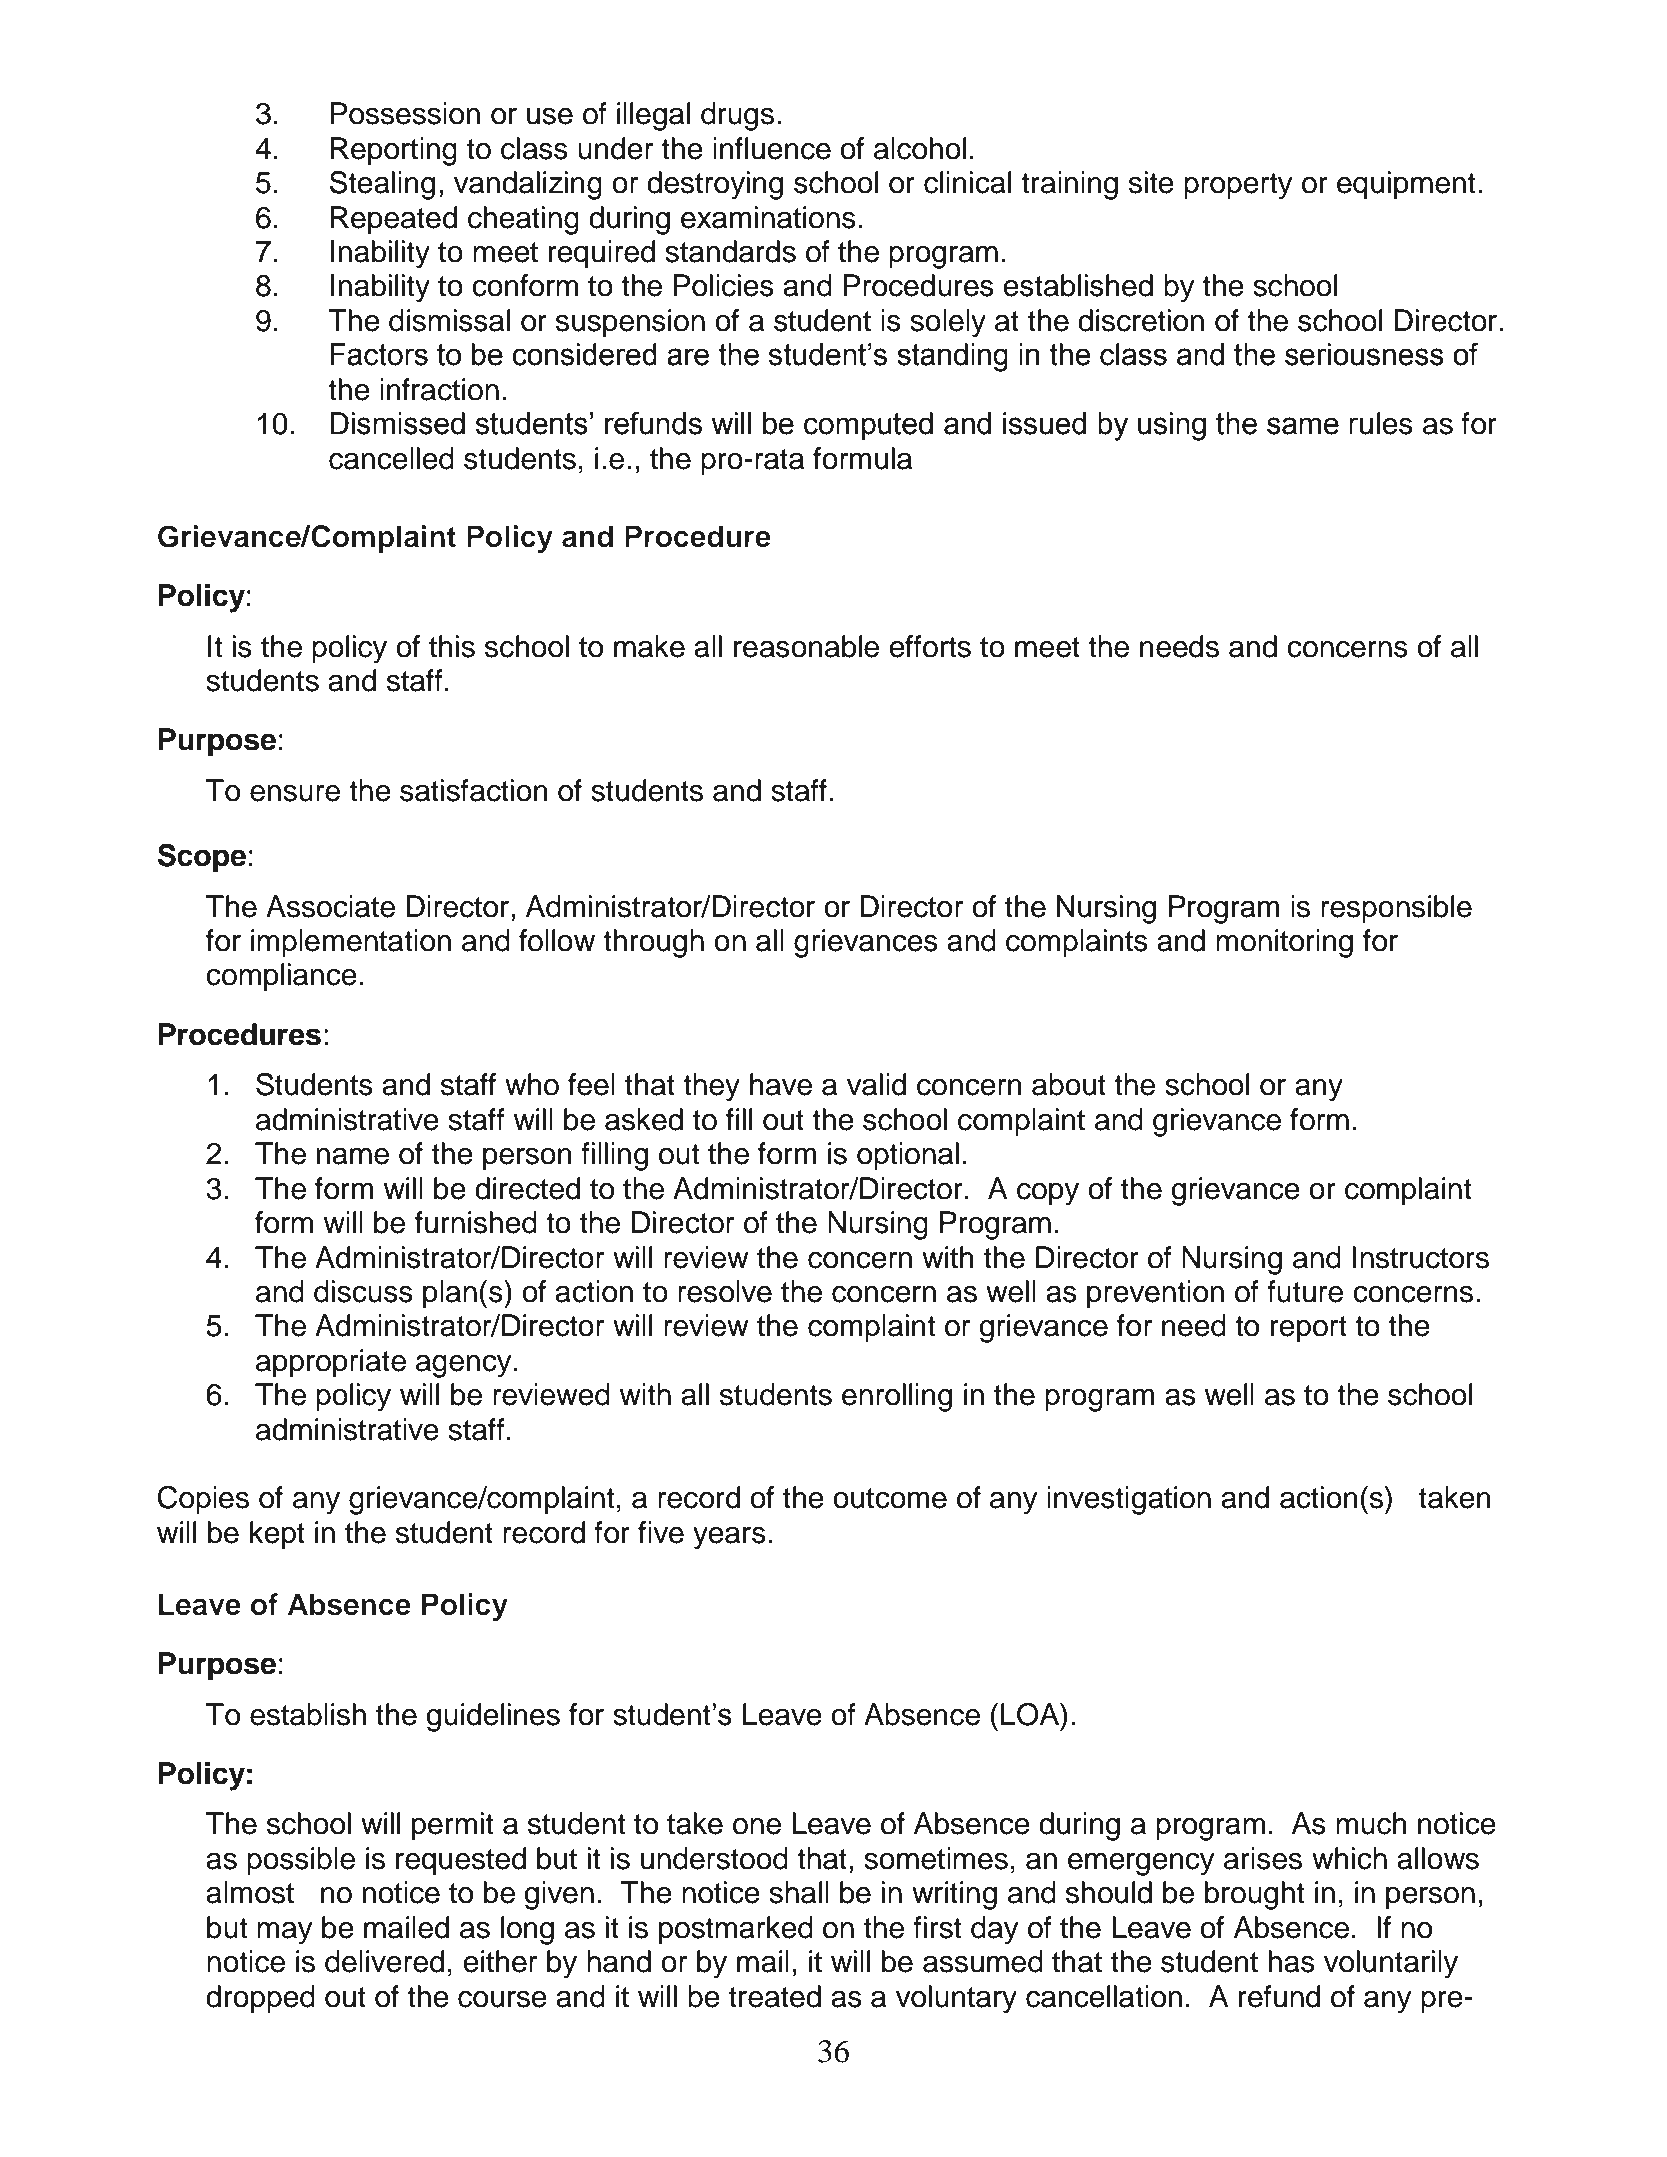  I want to click on kept, so click(277, 1535).
